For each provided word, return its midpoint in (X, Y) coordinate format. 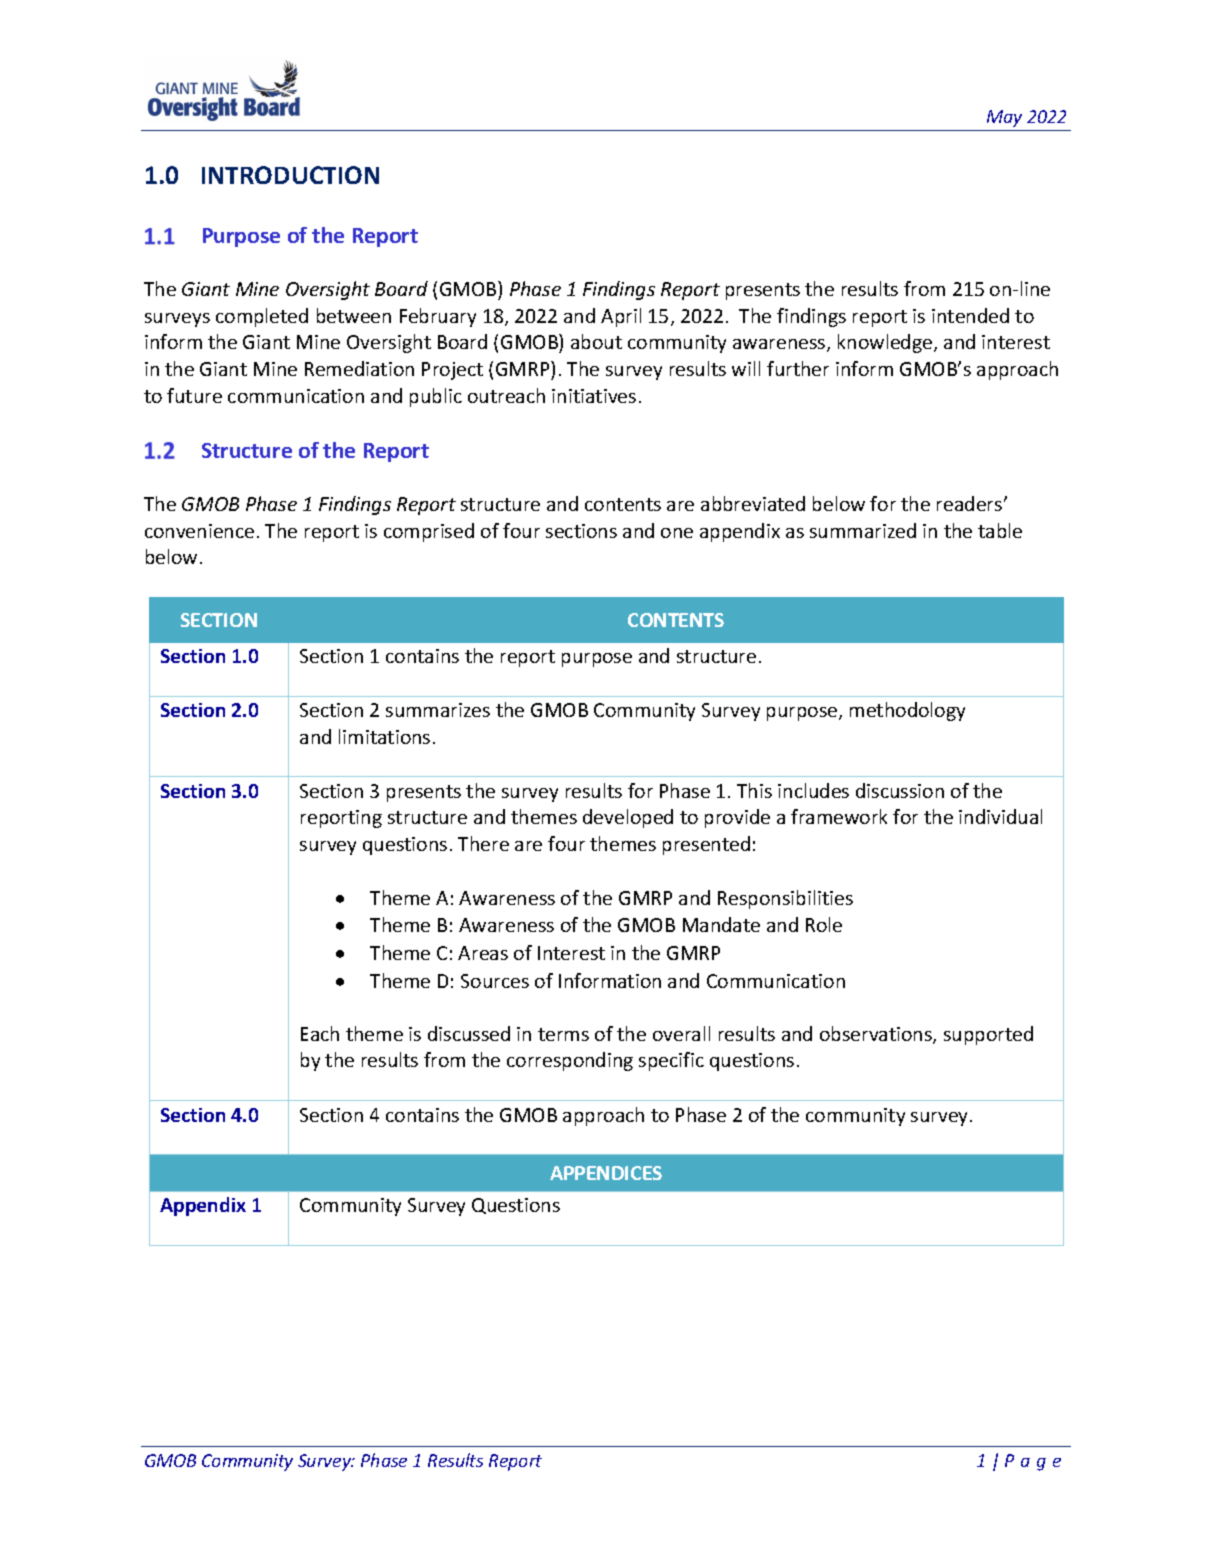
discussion (900, 790)
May (1004, 118)
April (621, 317)
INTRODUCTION (290, 175)
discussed (469, 1033)
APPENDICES (606, 1173)
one (677, 533)
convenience (199, 531)
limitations (384, 736)
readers (971, 503)
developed (628, 818)
